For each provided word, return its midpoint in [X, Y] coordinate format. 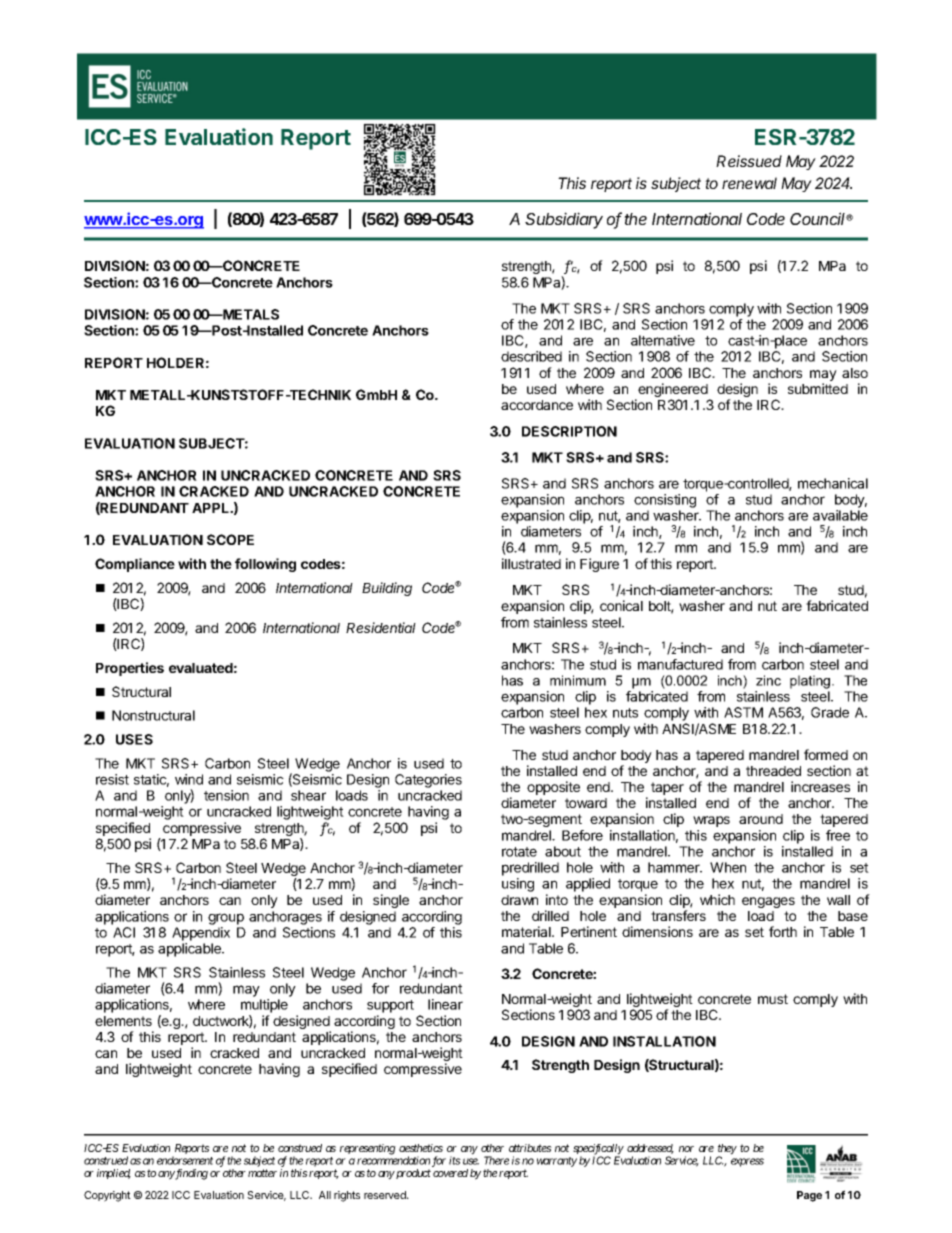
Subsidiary [564, 220]
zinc [768, 680]
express [747, 1162]
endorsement [185, 1160]
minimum [578, 680]
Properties [130, 669]
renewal [749, 183]
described [531, 356]
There [496, 1160]
